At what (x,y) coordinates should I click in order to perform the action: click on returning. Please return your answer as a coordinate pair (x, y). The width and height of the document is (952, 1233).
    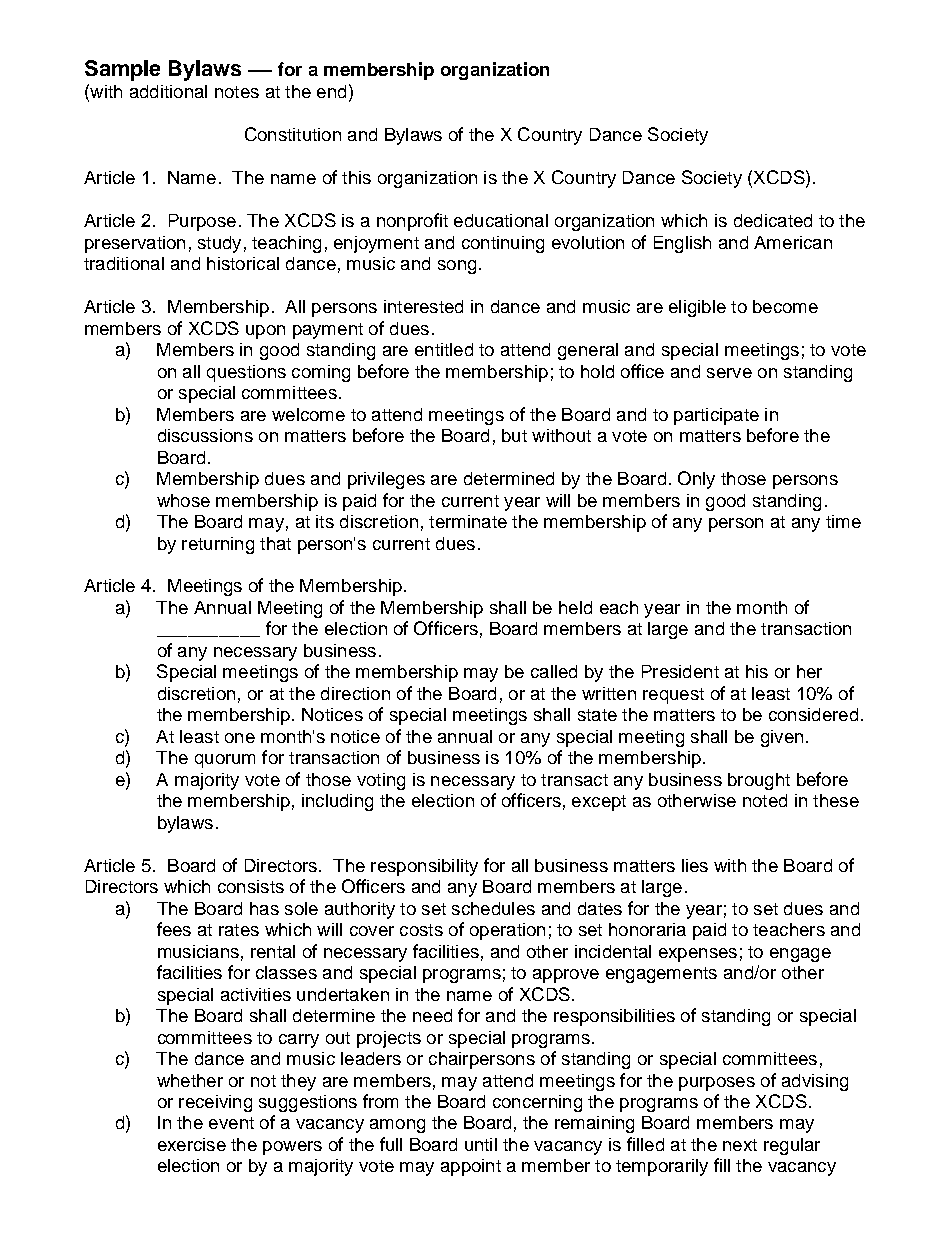
    Looking at the image, I should click on (218, 545).
